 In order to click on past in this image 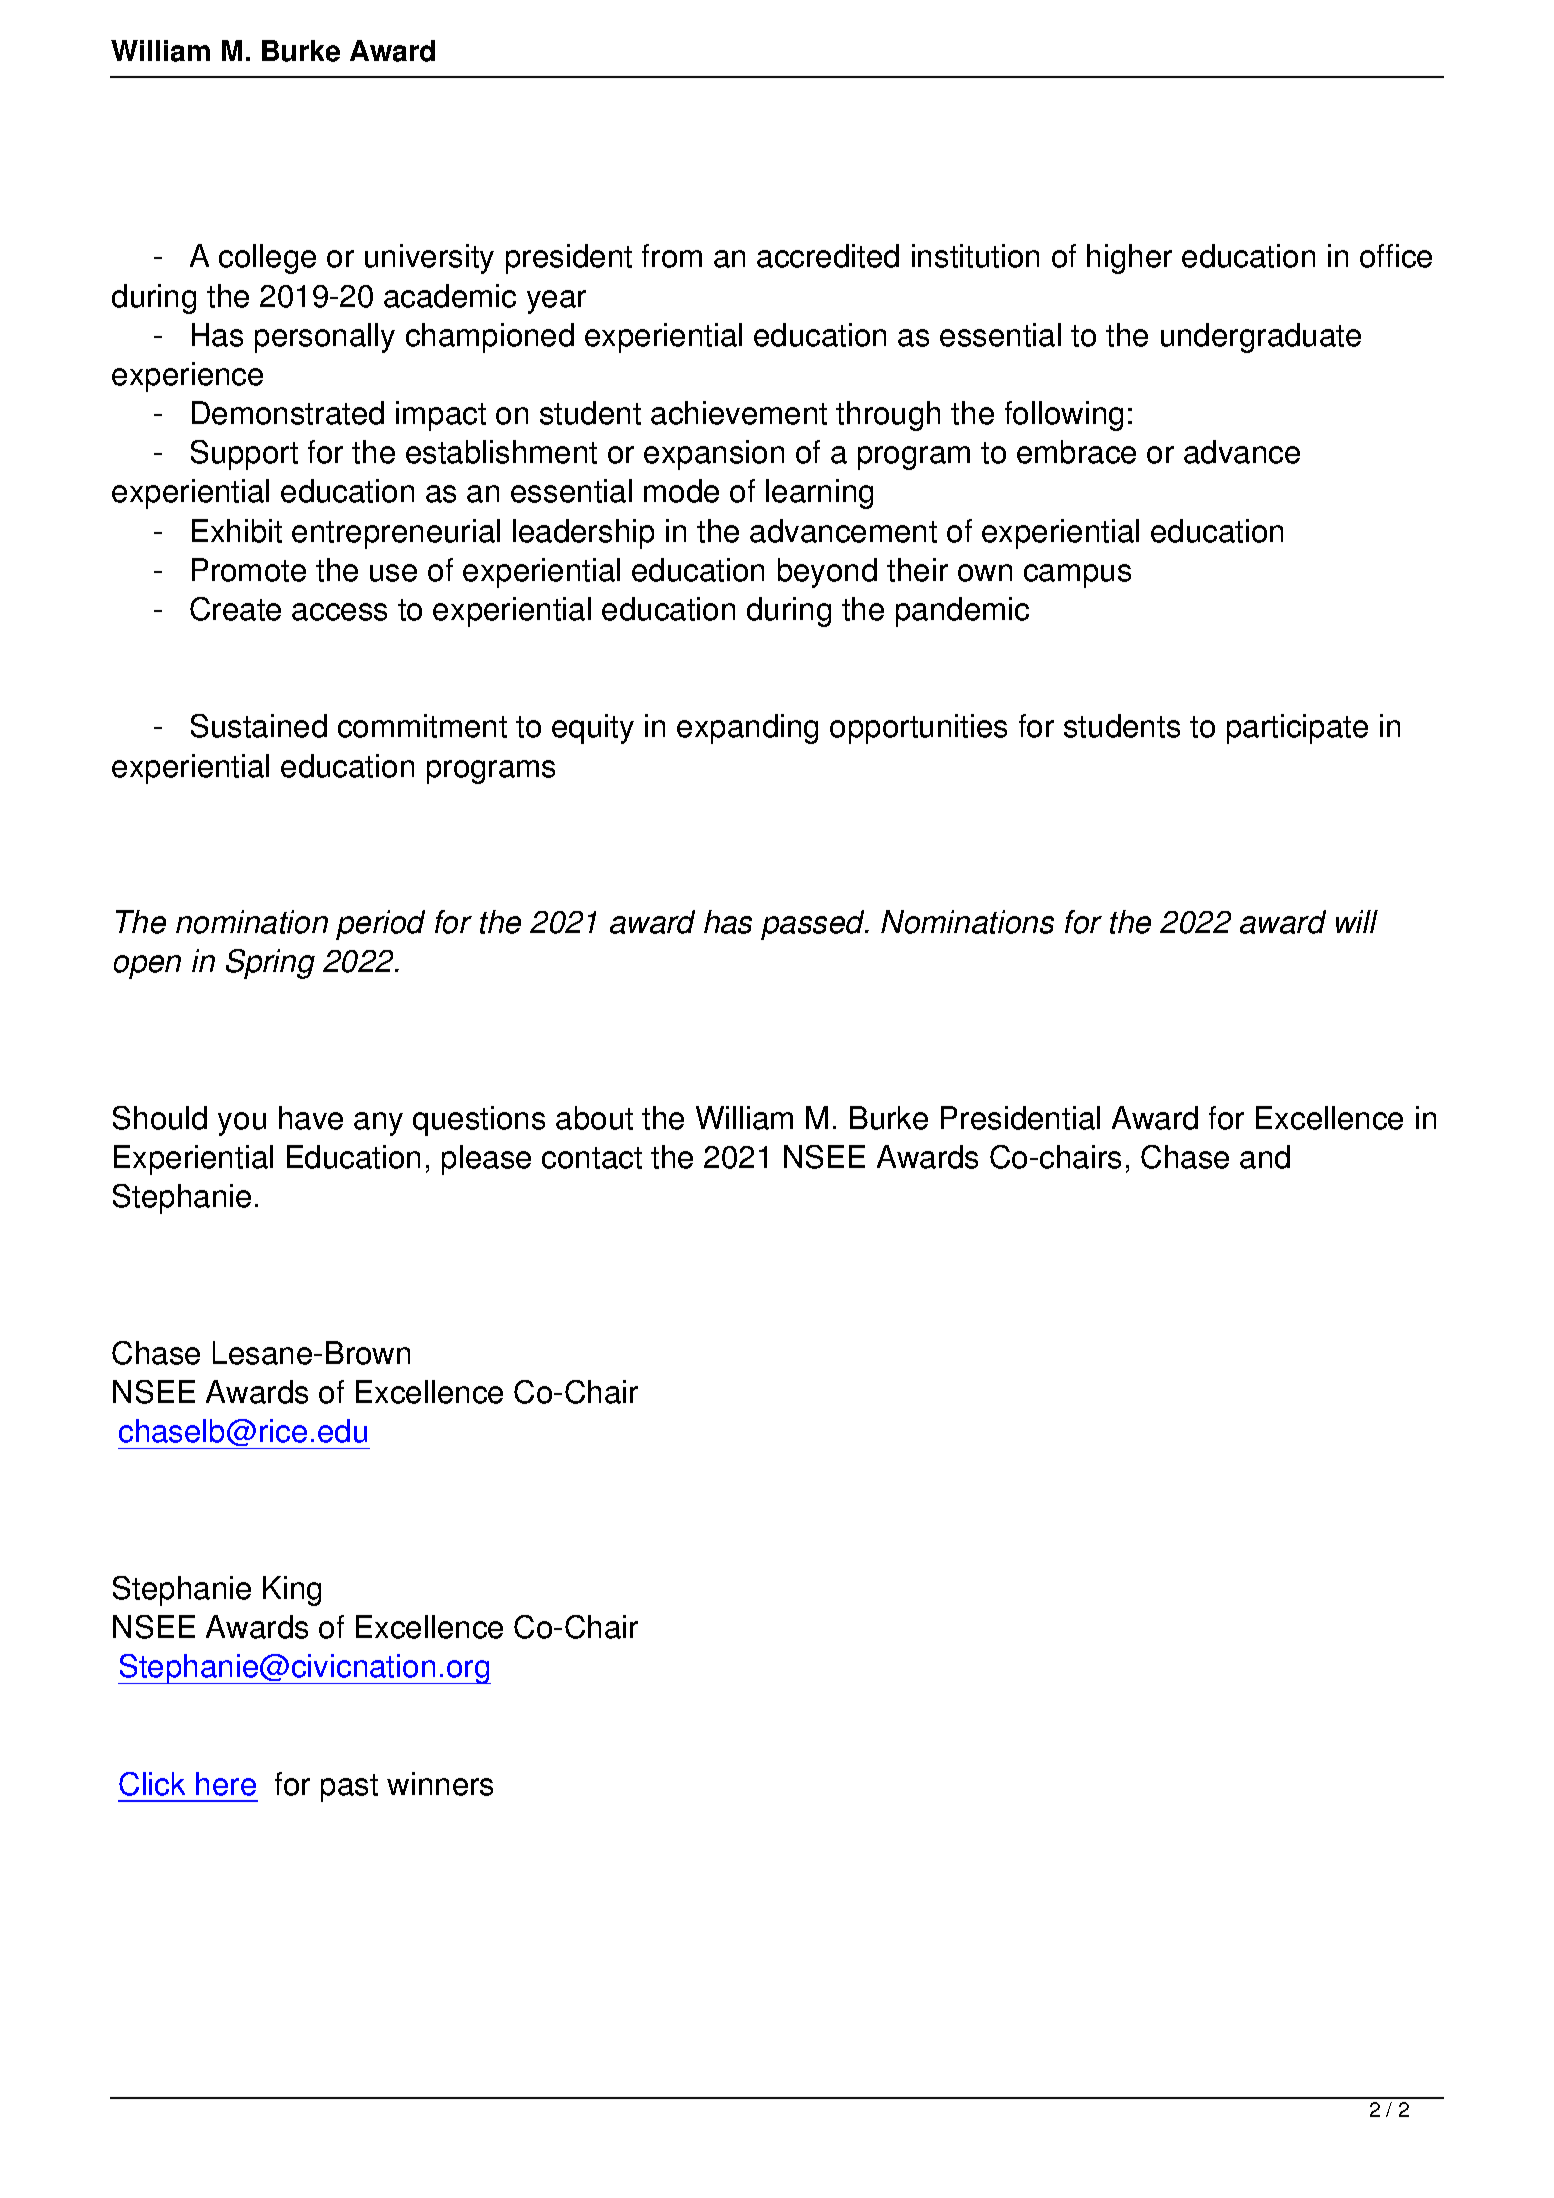, I will do `click(349, 1788)`.
